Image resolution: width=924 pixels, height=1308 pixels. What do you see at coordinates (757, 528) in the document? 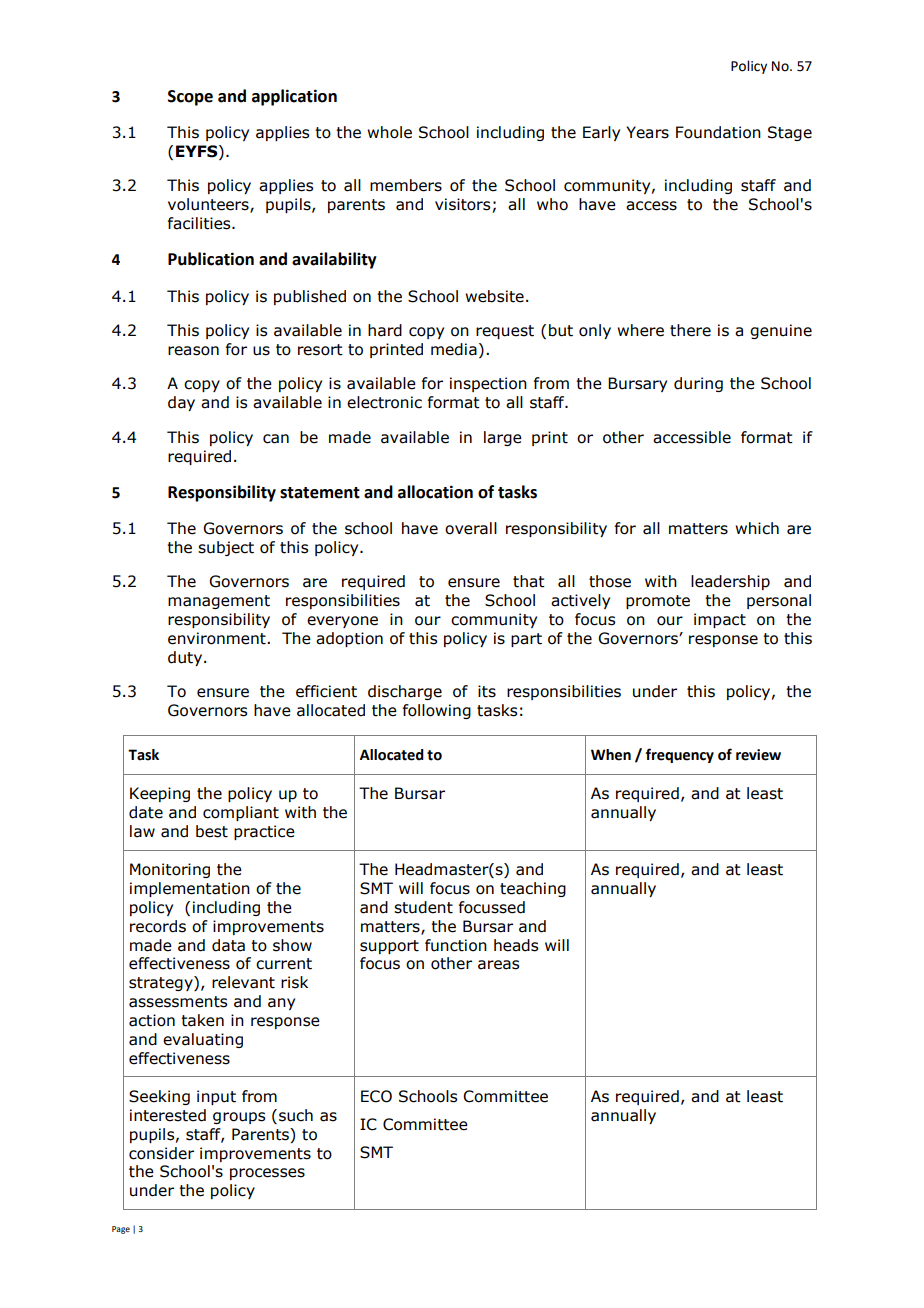
I see `which` at bounding box center [757, 528].
